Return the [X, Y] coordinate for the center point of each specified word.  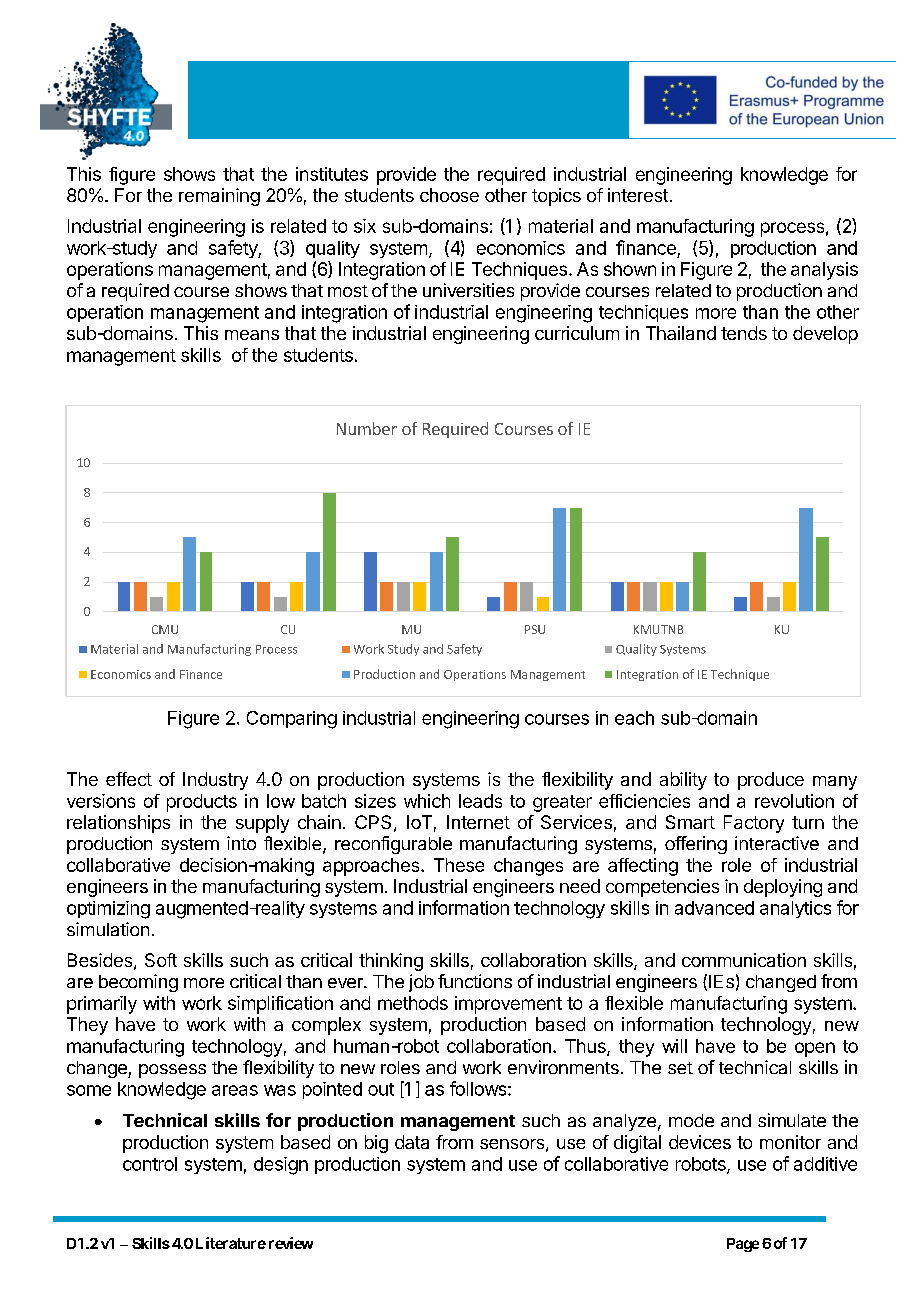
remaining [219, 197]
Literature [231, 1243]
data [412, 1142]
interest [638, 195]
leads [480, 801]
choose [449, 195]
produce [771, 781]
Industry [215, 781]
